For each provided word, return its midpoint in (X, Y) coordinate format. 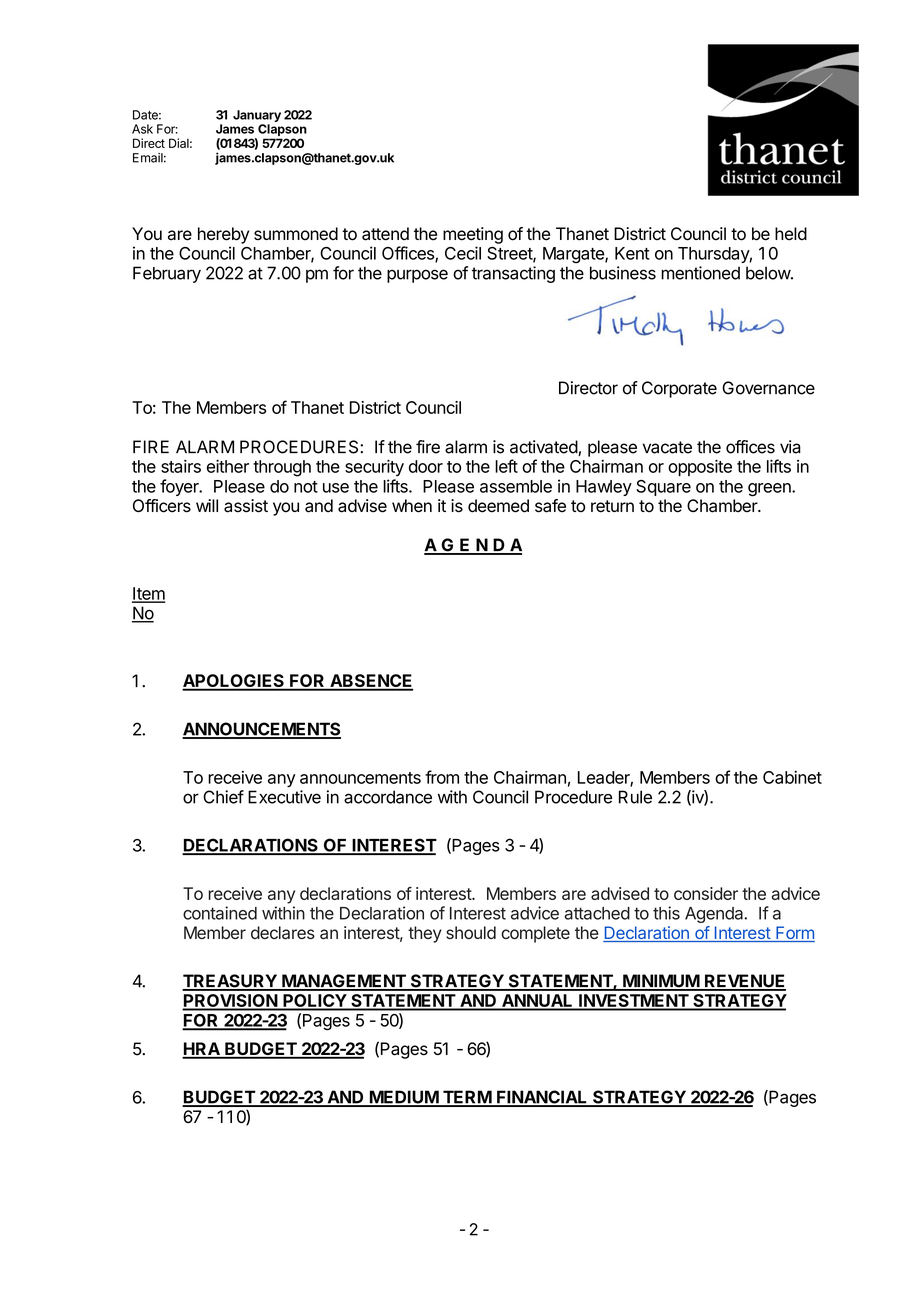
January (257, 116)
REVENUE (744, 982)
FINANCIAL (542, 1098)
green (770, 490)
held (791, 234)
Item (148, 594)
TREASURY (230, 982)
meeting (473, 235)
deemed (498, 506)
